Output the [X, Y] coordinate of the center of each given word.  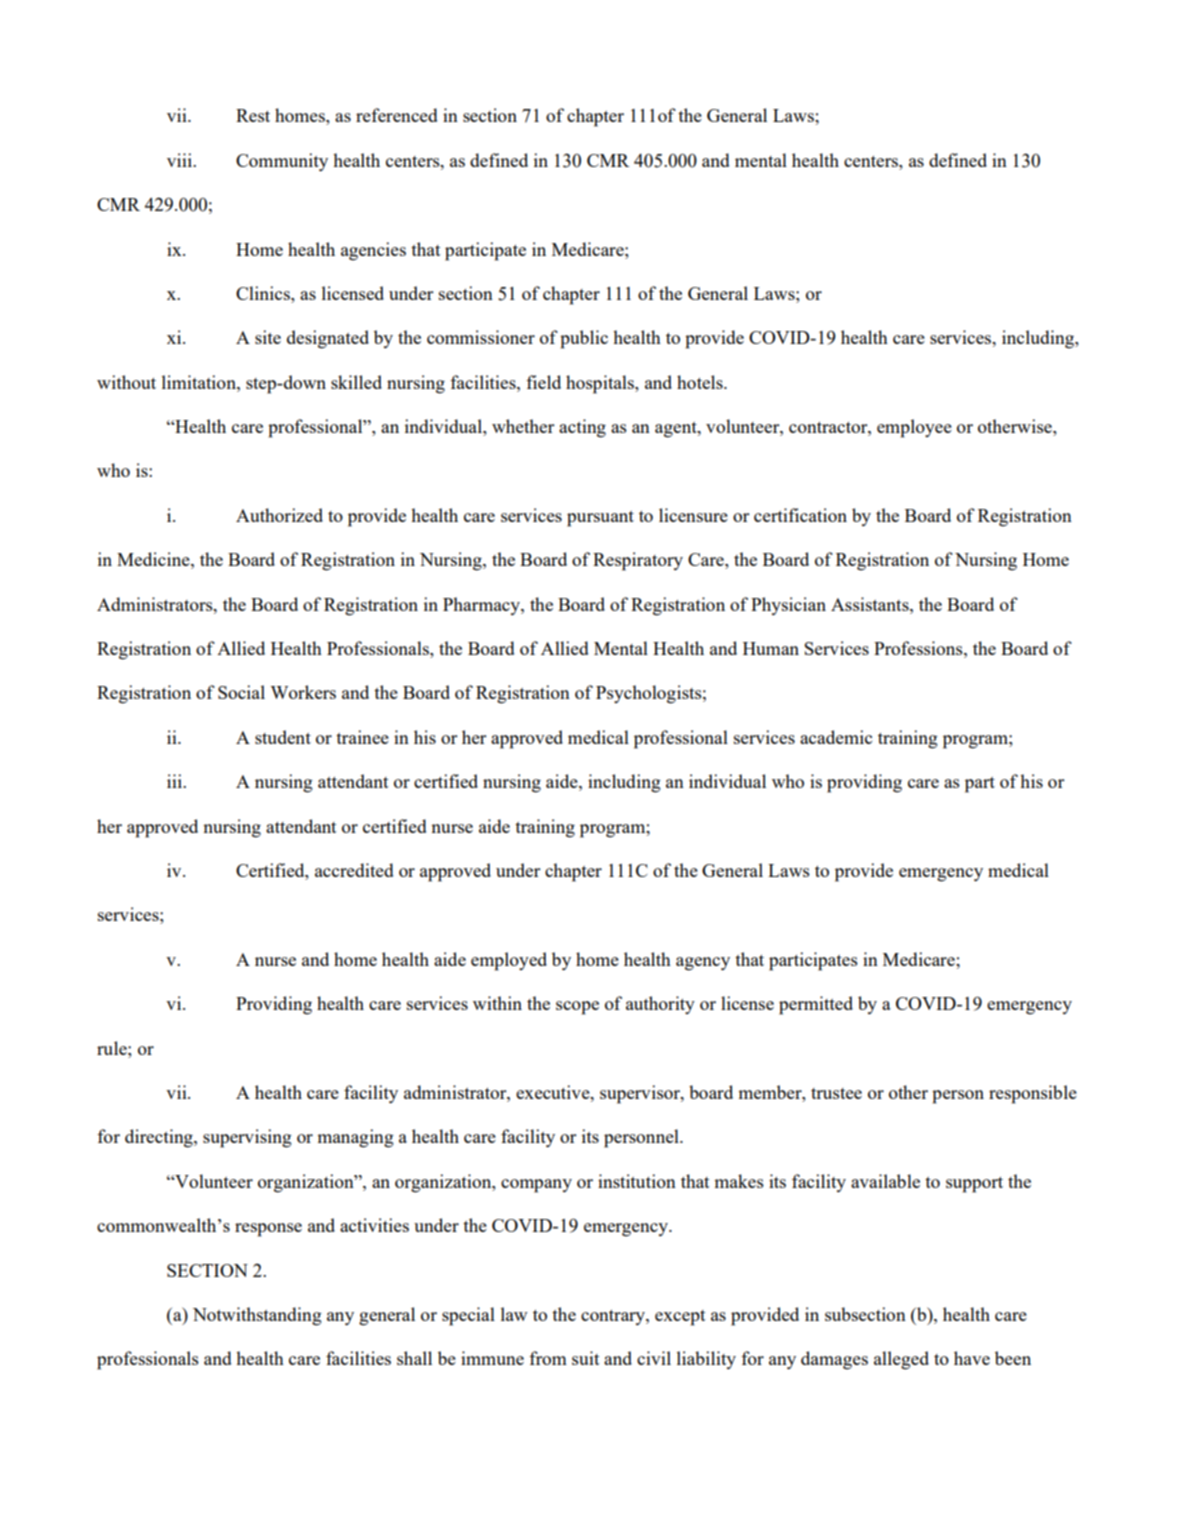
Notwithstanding [257, 1316]
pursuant [600, 519]
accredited [354, 870]
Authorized [279, 515]
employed [509, 961]
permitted [816, 1005]
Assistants [871, 604]
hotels [701, 382]
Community [282, 162]
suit [585, 1358]
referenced [397, 115]
